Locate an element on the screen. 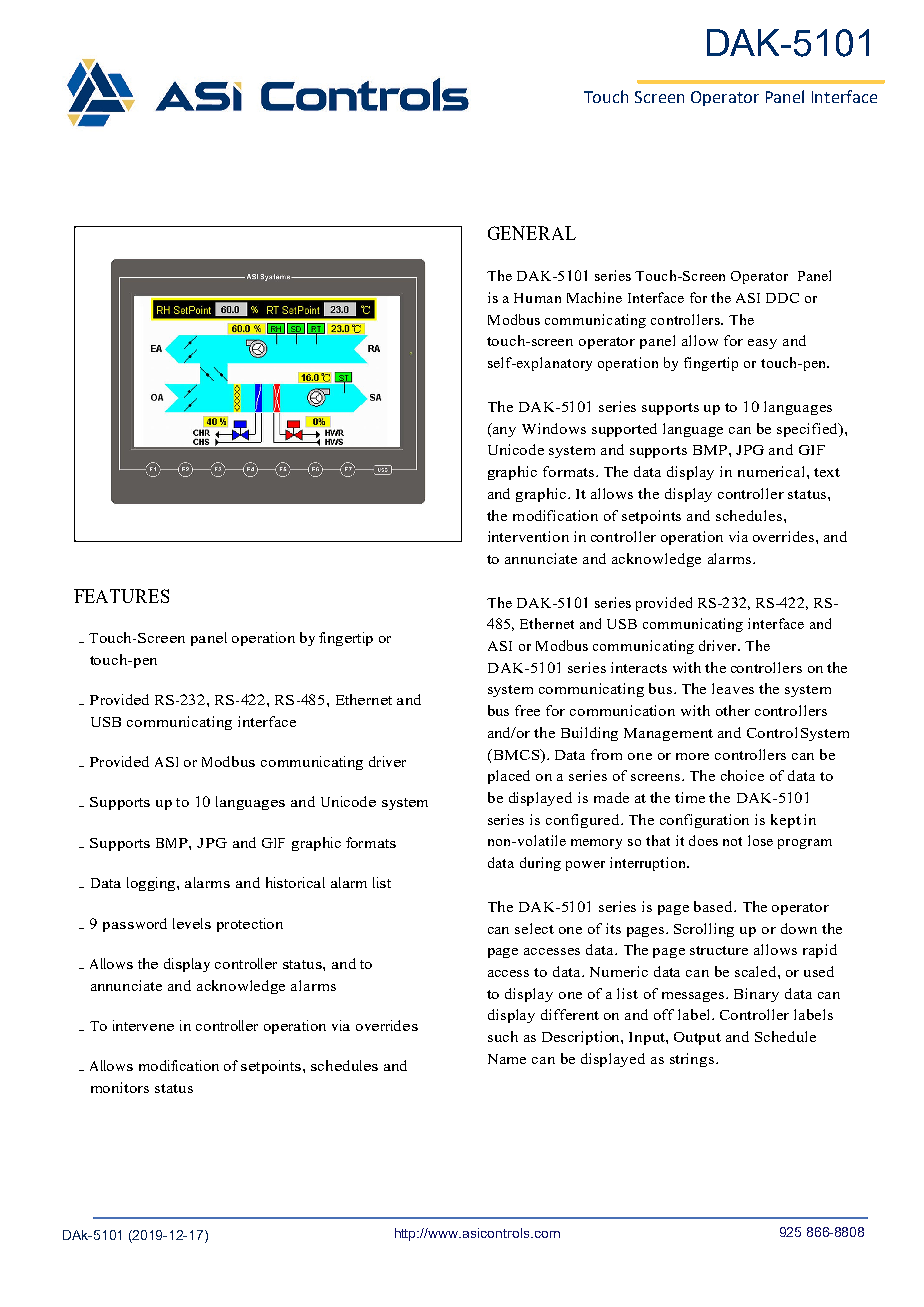 This screenshot has height=1307, width=924. choice is located at coordinates (742, 775).
